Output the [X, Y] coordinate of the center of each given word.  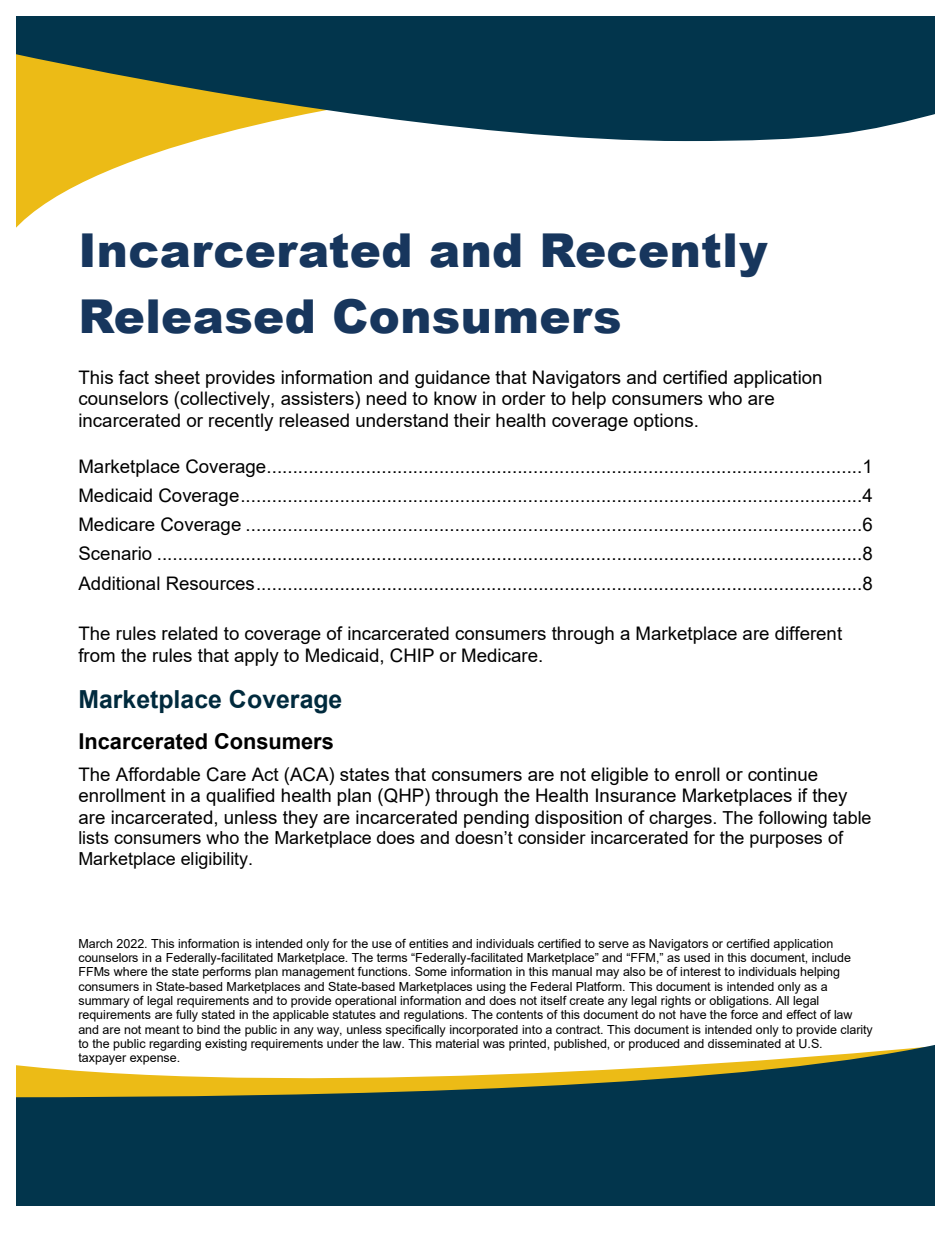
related [189, 633]
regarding [175, 1045]
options [665, 422]
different [808, 633]
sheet [177, 377]
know [455, 398]
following [792, 819]
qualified [240, 797]
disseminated [744, 1042]
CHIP [412, 655]
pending [496, 819]
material [457, 1042]
